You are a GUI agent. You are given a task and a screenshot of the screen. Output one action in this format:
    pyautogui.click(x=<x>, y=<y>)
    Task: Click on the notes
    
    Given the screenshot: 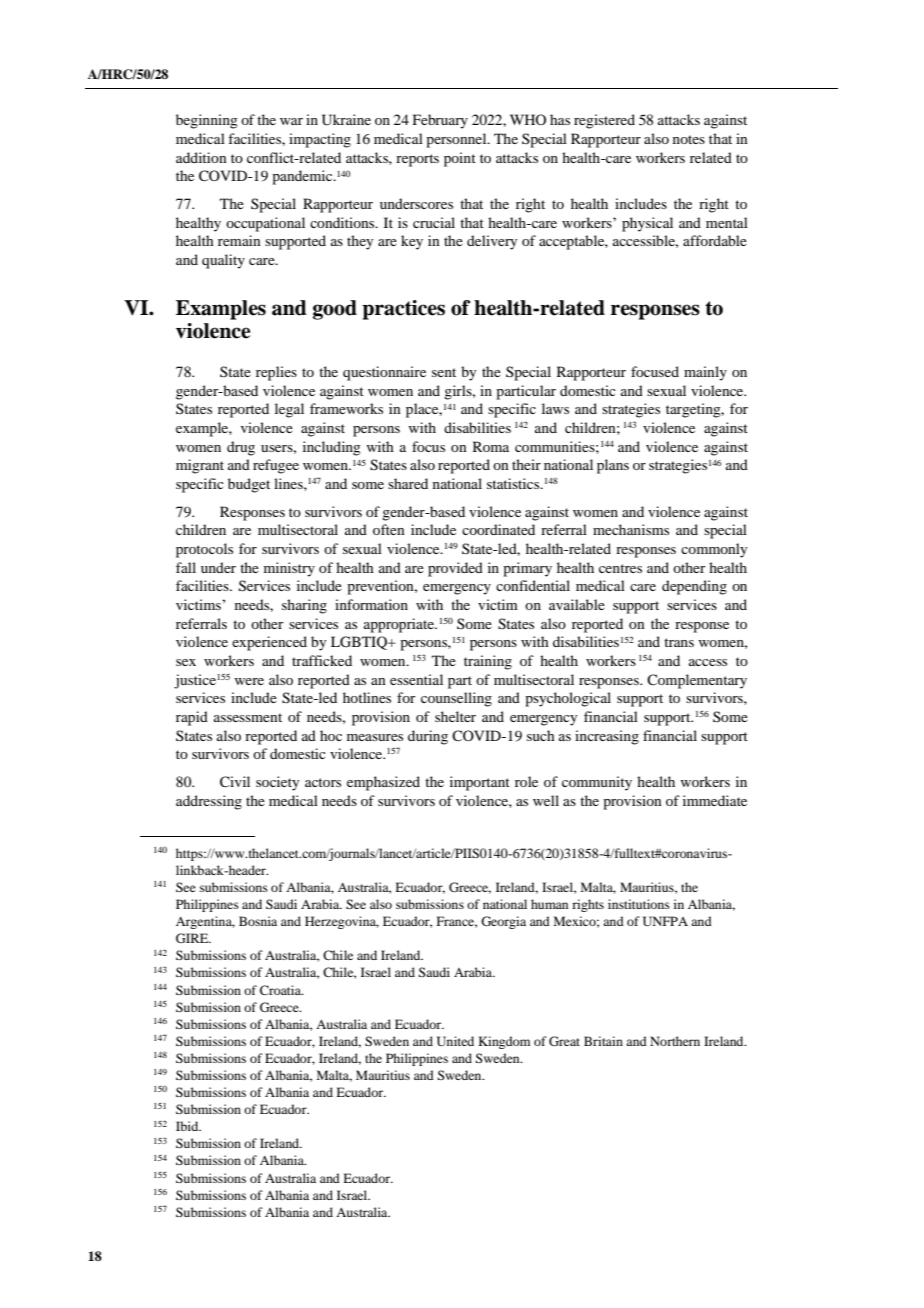 What is the action you would take?
    pyautogui.click(x=689, y=139)
